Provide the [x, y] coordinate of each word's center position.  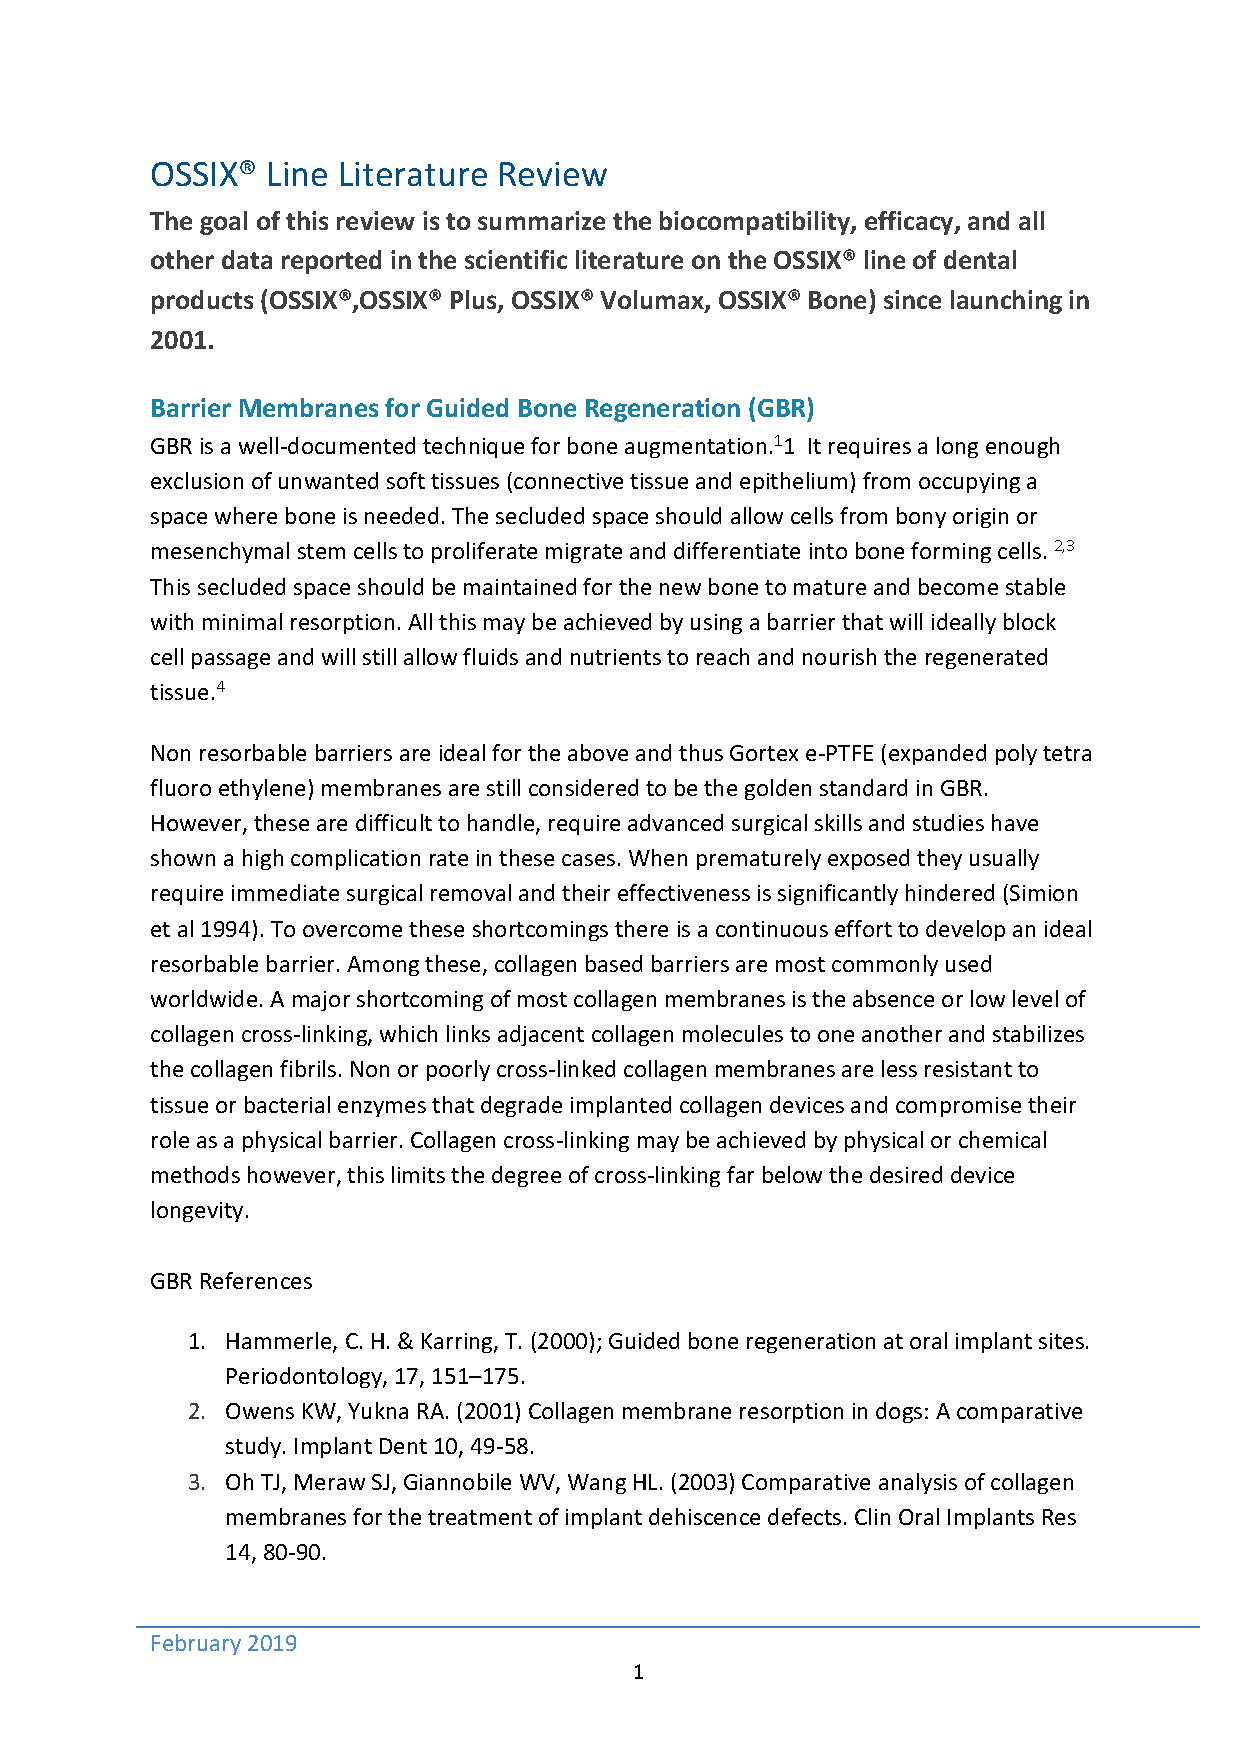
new [680, 589]
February [196, 1644]
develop [965, 930]
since [912, 299]
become [958, 586]
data [247, 259]
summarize [541, 220]
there [641, 928]
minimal [242, 621]
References [256, 1280]
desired [906, 1174]
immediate [285, 892]
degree [526, 1176]
